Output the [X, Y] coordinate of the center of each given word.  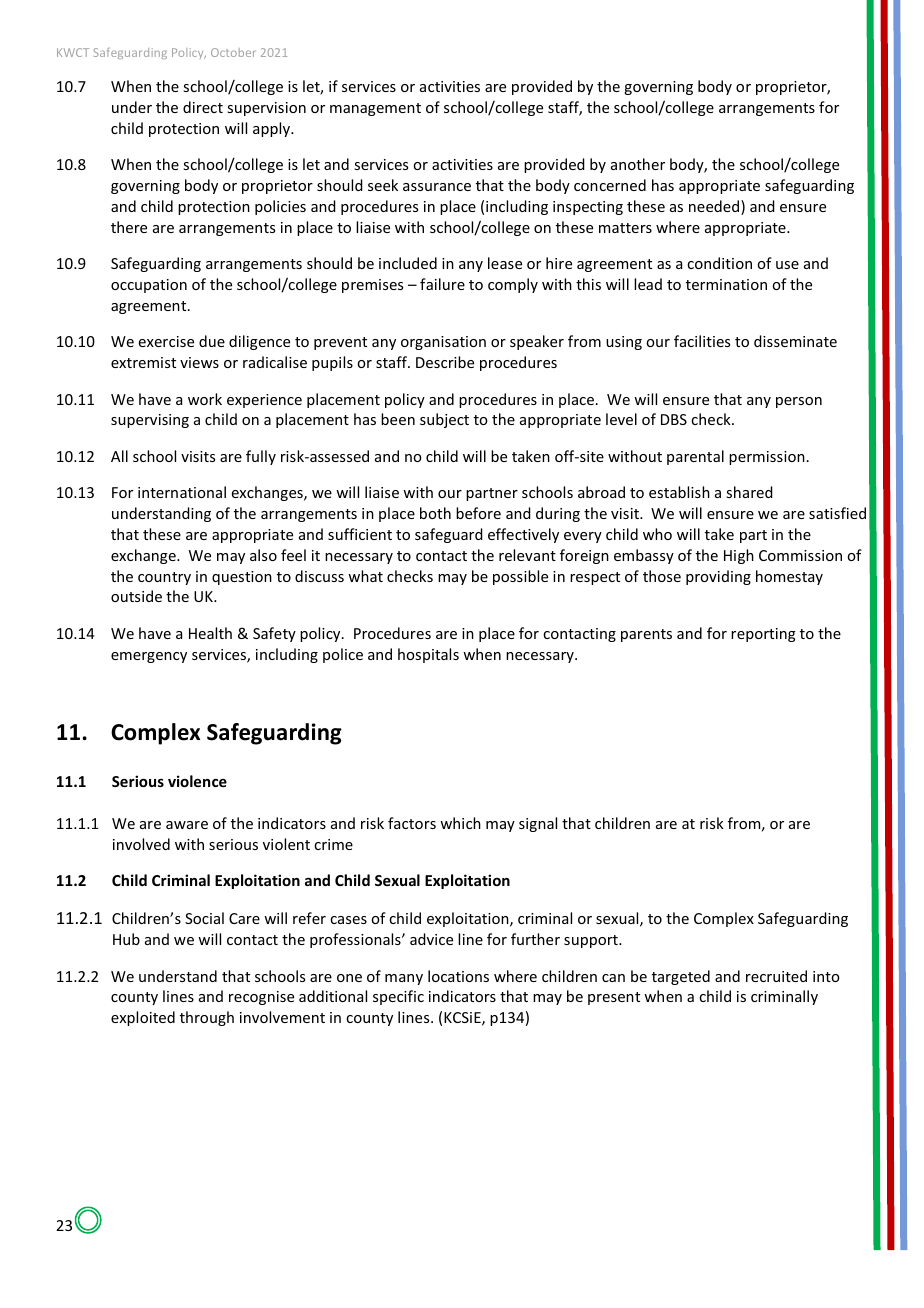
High [739, 556]
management [375, 109]
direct [203, 107]
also [263, 555]
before [478, 513]
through [207, 1018]
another [638, 164]
